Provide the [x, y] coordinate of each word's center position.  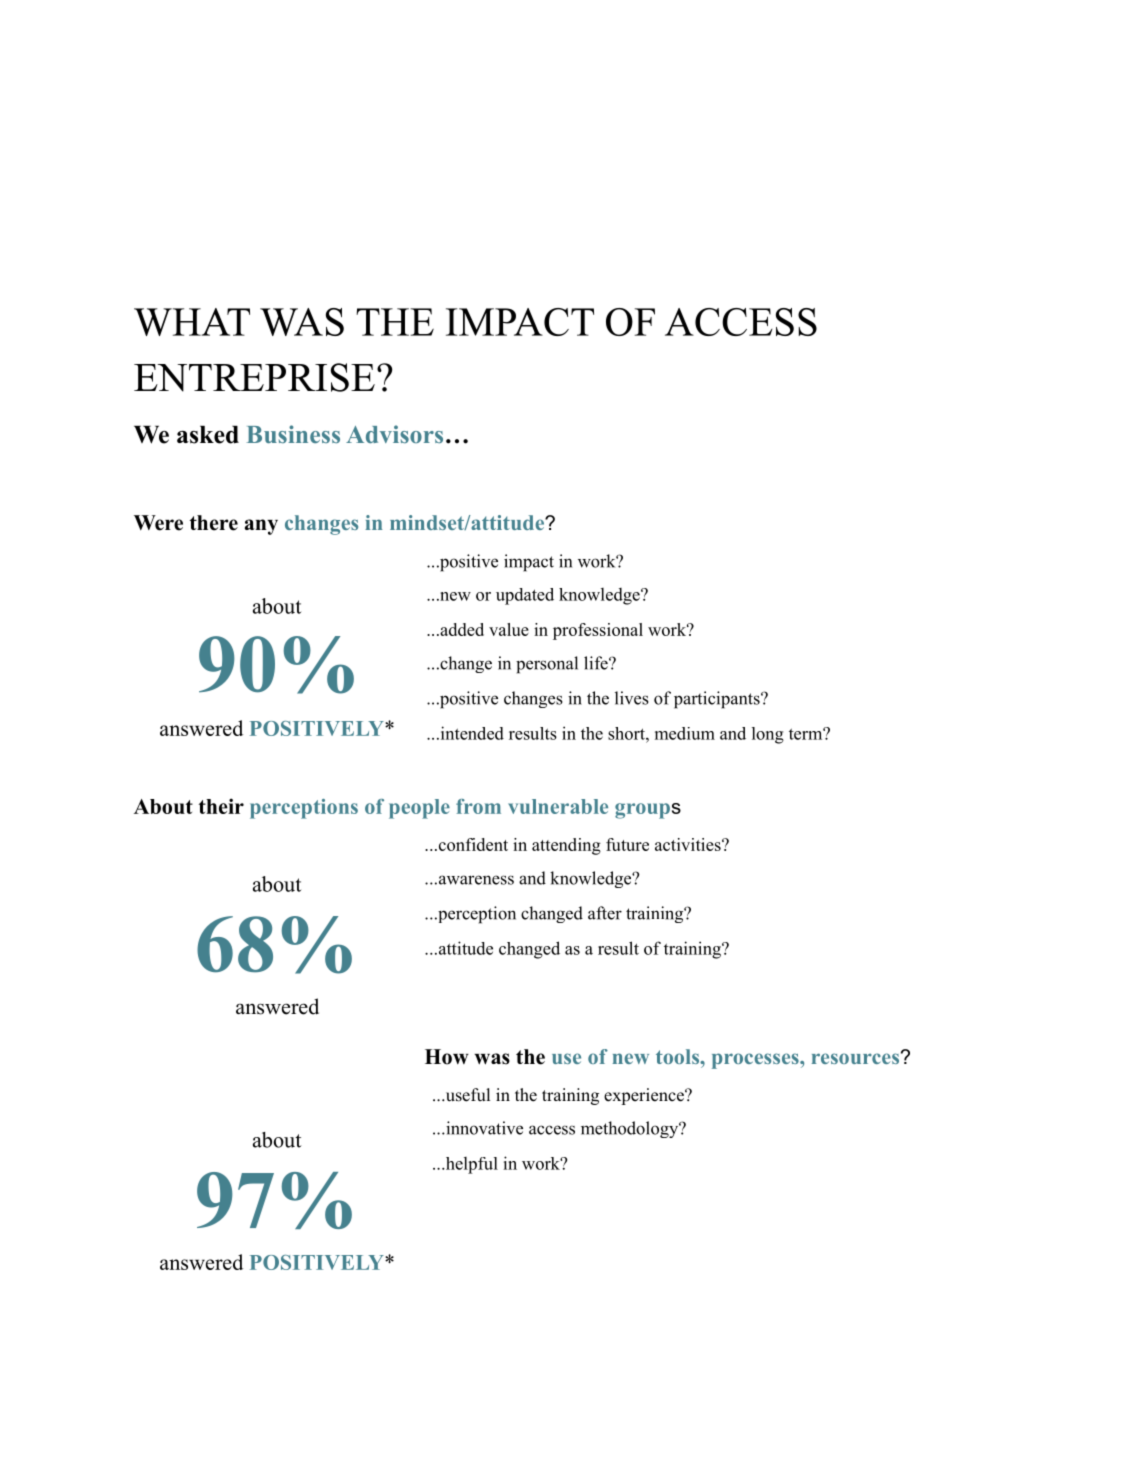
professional [598, 631]
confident [472, 844]
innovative [483, 1128]
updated [525, 596]
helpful [470, 1165]
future [627, 844]
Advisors [394, 434]
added [461, 629]
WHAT [192, 322]
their [221, 806]
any [261, 527]
